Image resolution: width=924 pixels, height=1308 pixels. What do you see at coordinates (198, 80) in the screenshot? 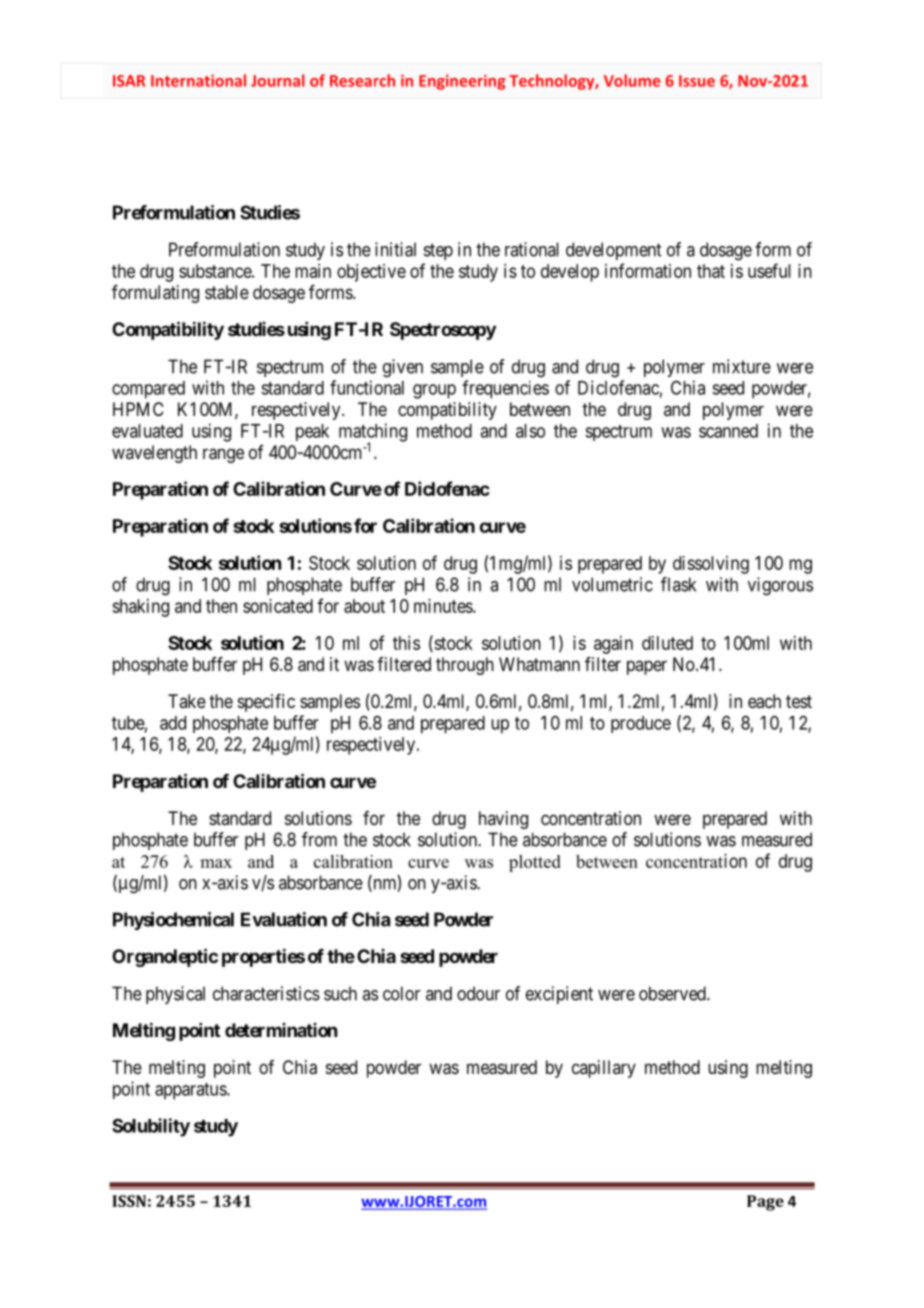
I see `International` at bounding box center [198, 80].
